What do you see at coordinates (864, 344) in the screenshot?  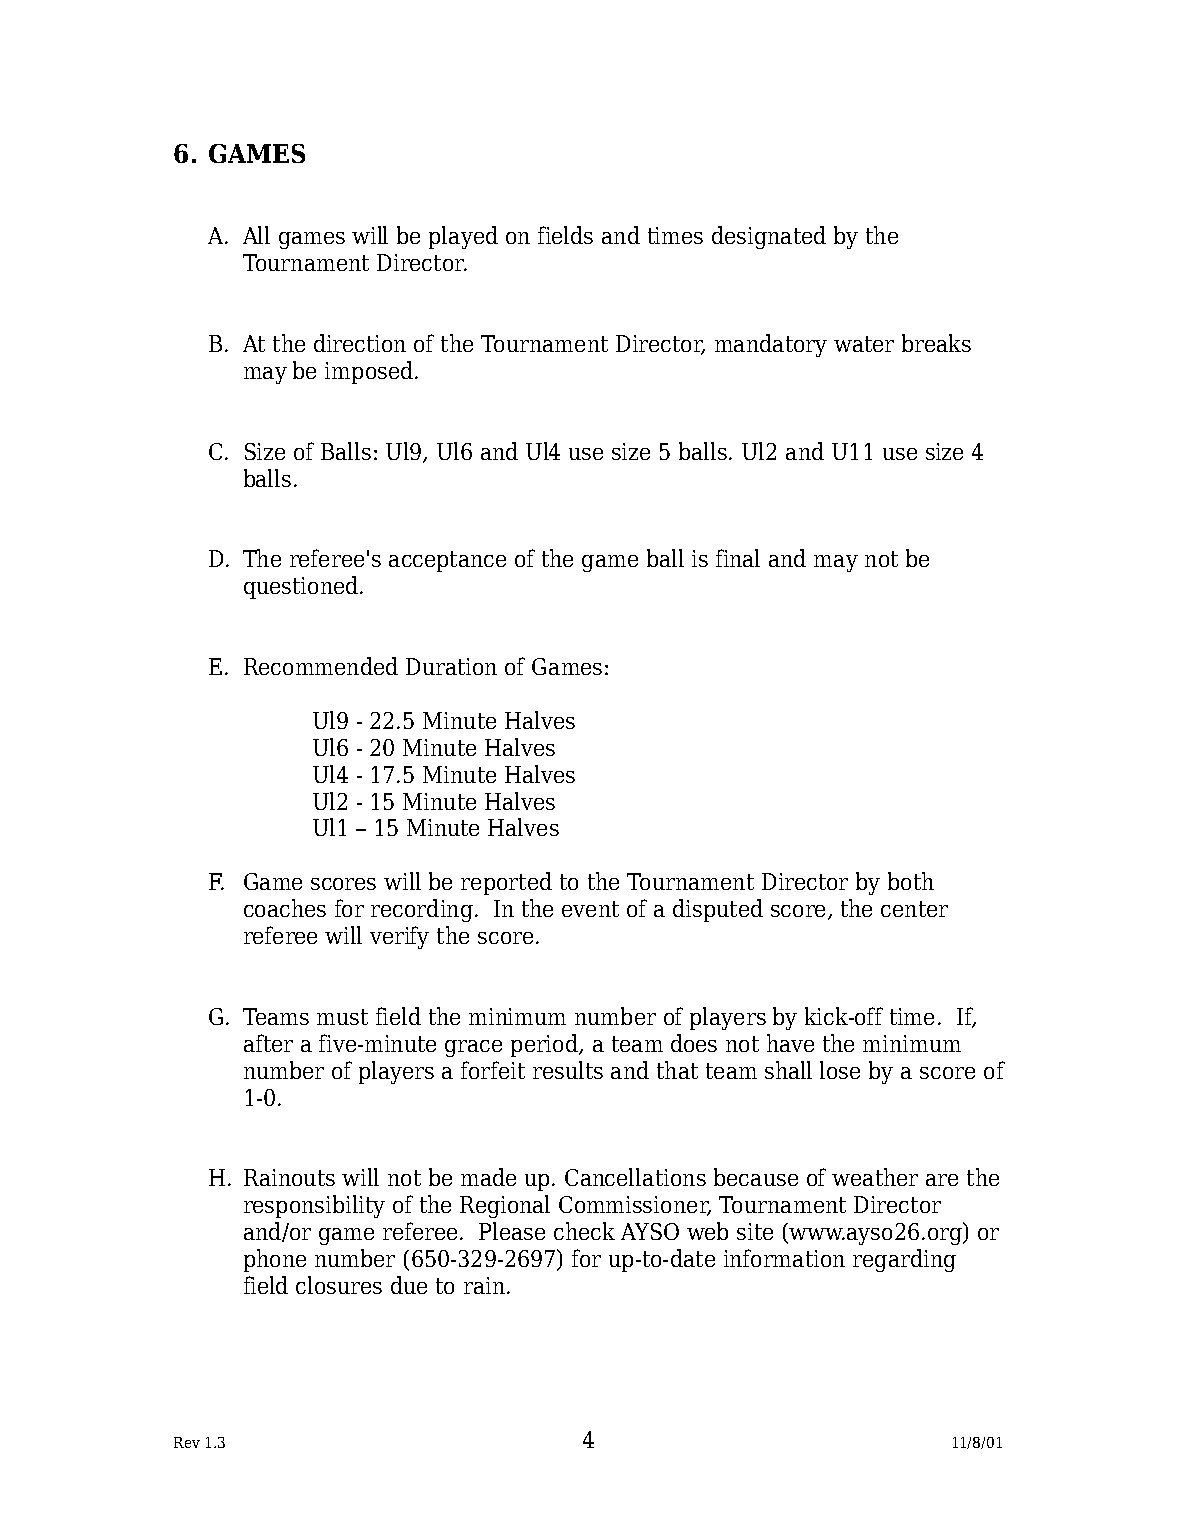 I see `water` at bounding box center [864, 344].
